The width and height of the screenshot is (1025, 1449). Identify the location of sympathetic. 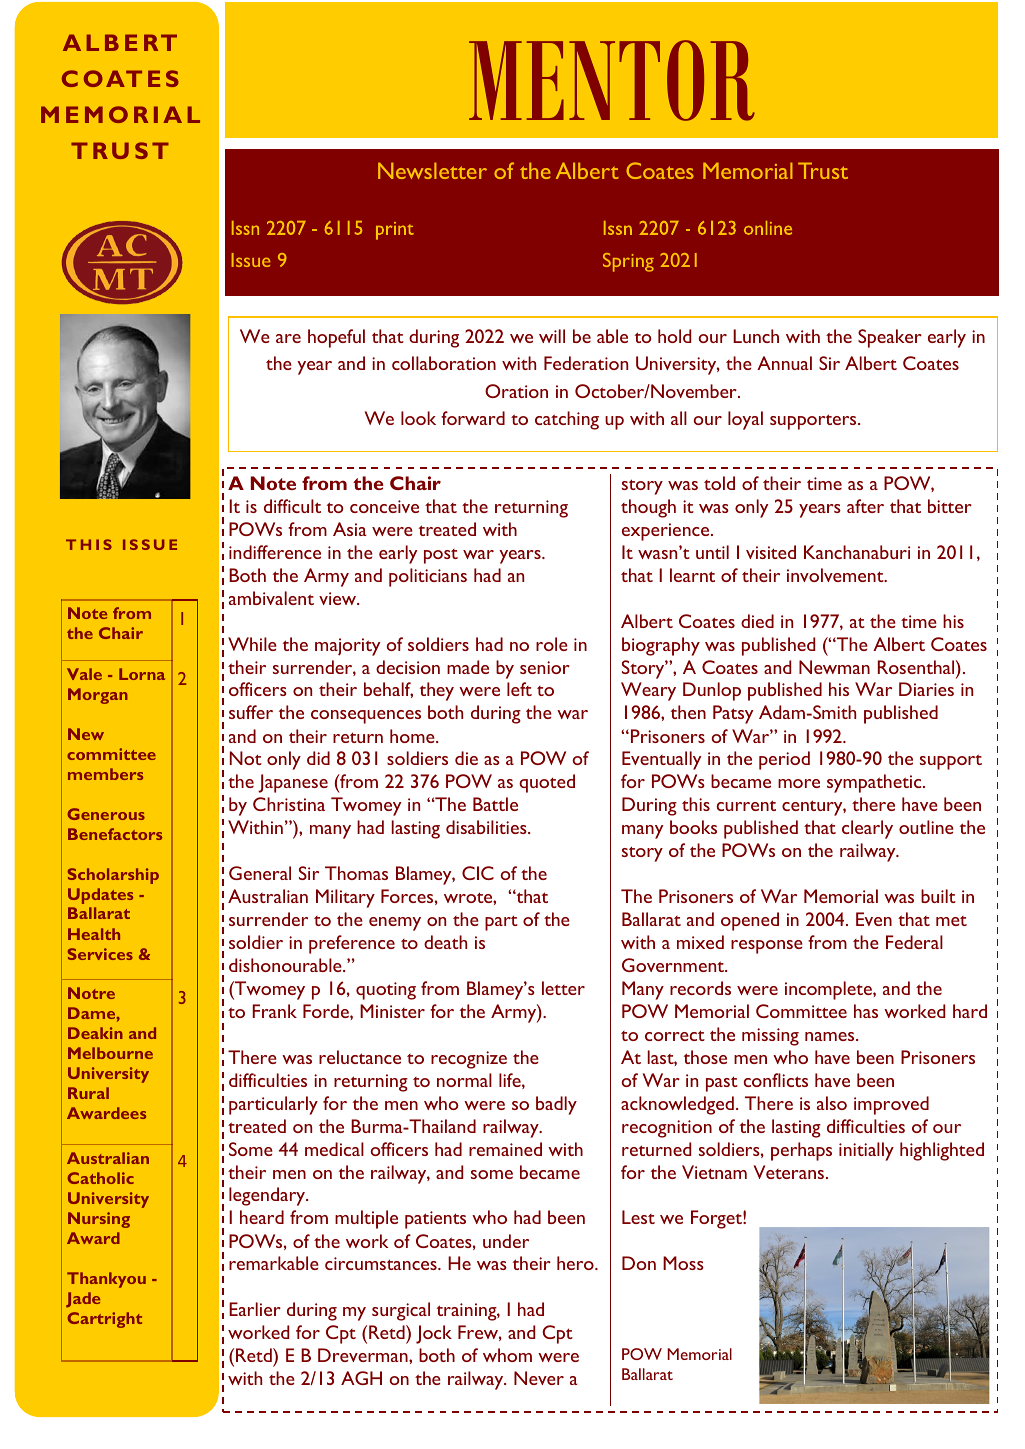
(875, 783).
